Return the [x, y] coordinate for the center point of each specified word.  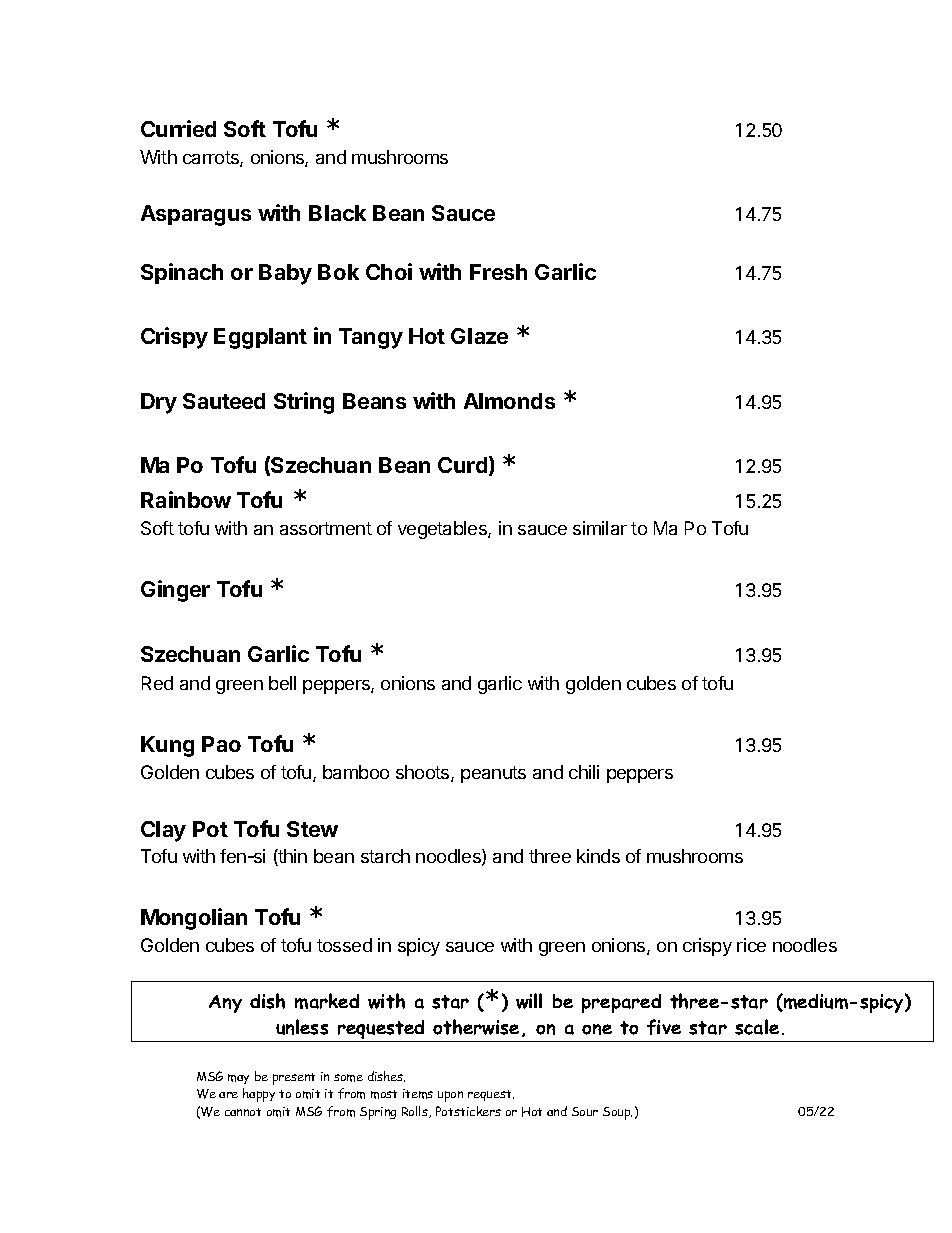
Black [337, 213]
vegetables [443, 530]
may [238, 1079]
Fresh [498, 272]
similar [600, 528]
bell [282, 683]
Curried [178, 128]
